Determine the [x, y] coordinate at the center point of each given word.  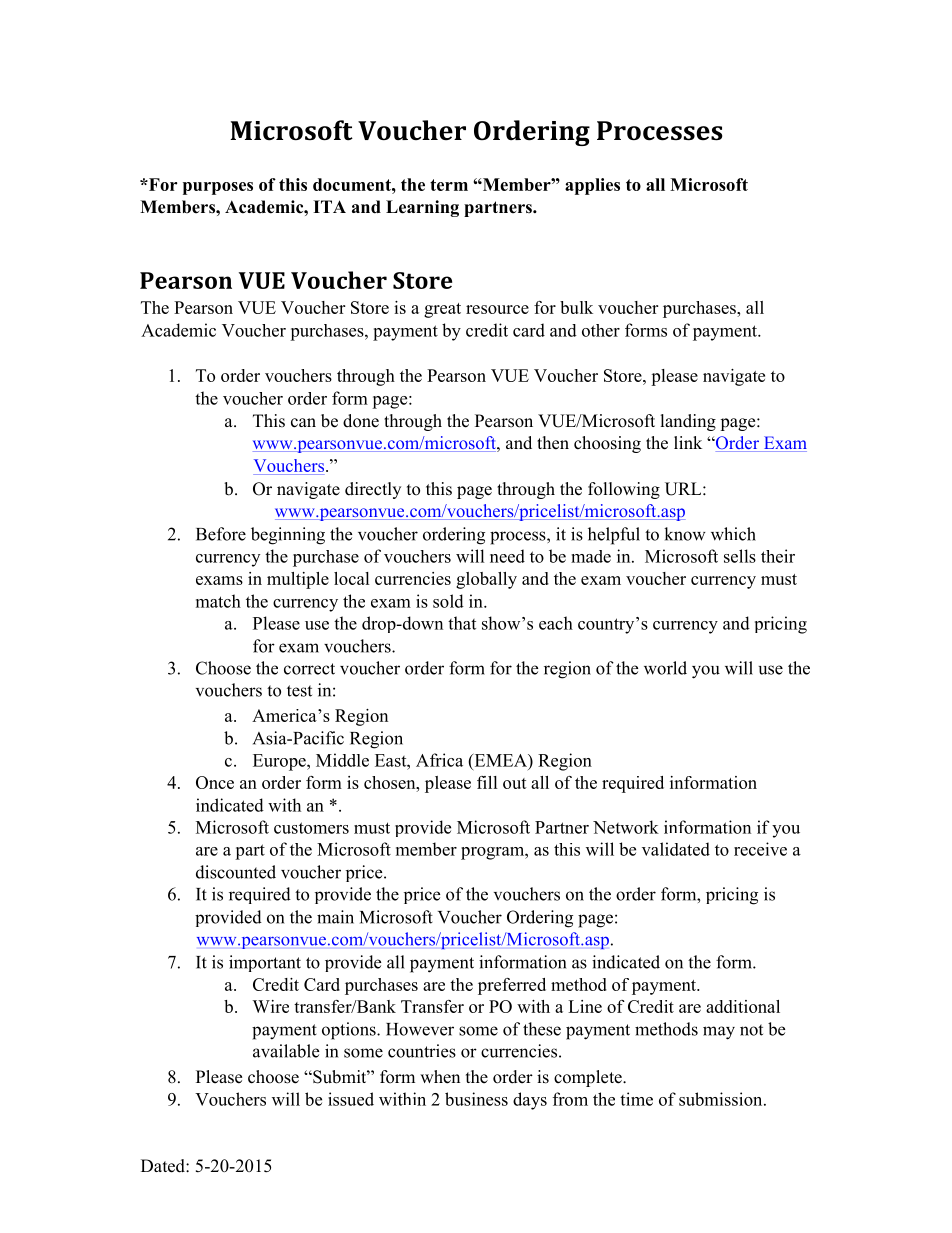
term [449, 185]
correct [309, 669]
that [462, 623]
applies [592, 186]
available [286, 1051]
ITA [329, 206]
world [665, 668]
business [476, 1099]
